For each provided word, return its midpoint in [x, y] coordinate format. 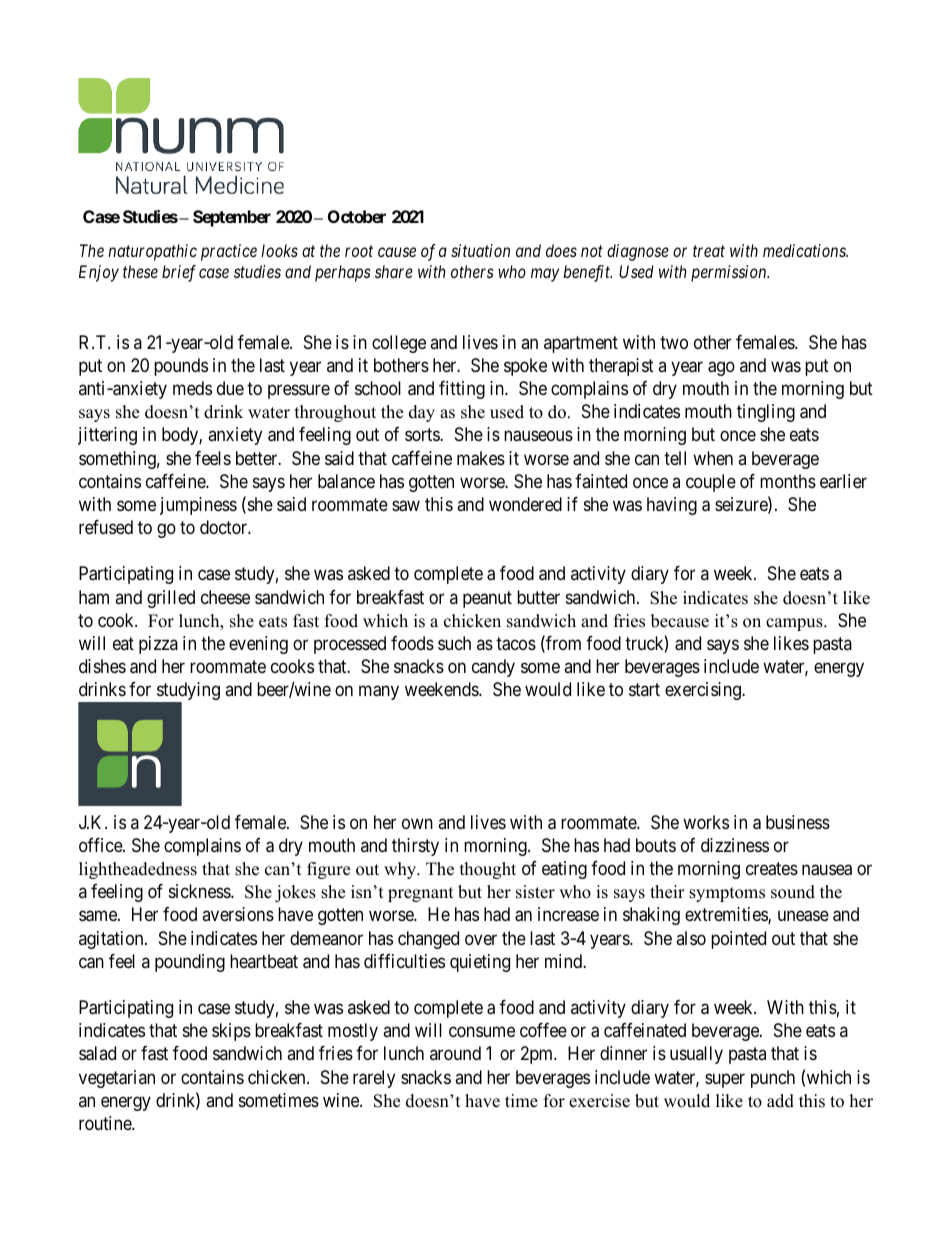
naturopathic [152, 252]
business [798, 822]
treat [709, 251]
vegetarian [117, 1079]
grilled [171, 599]
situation [480, 250]
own [417, 823]
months [788, 481]
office [101, 845]
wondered [525, 504]
